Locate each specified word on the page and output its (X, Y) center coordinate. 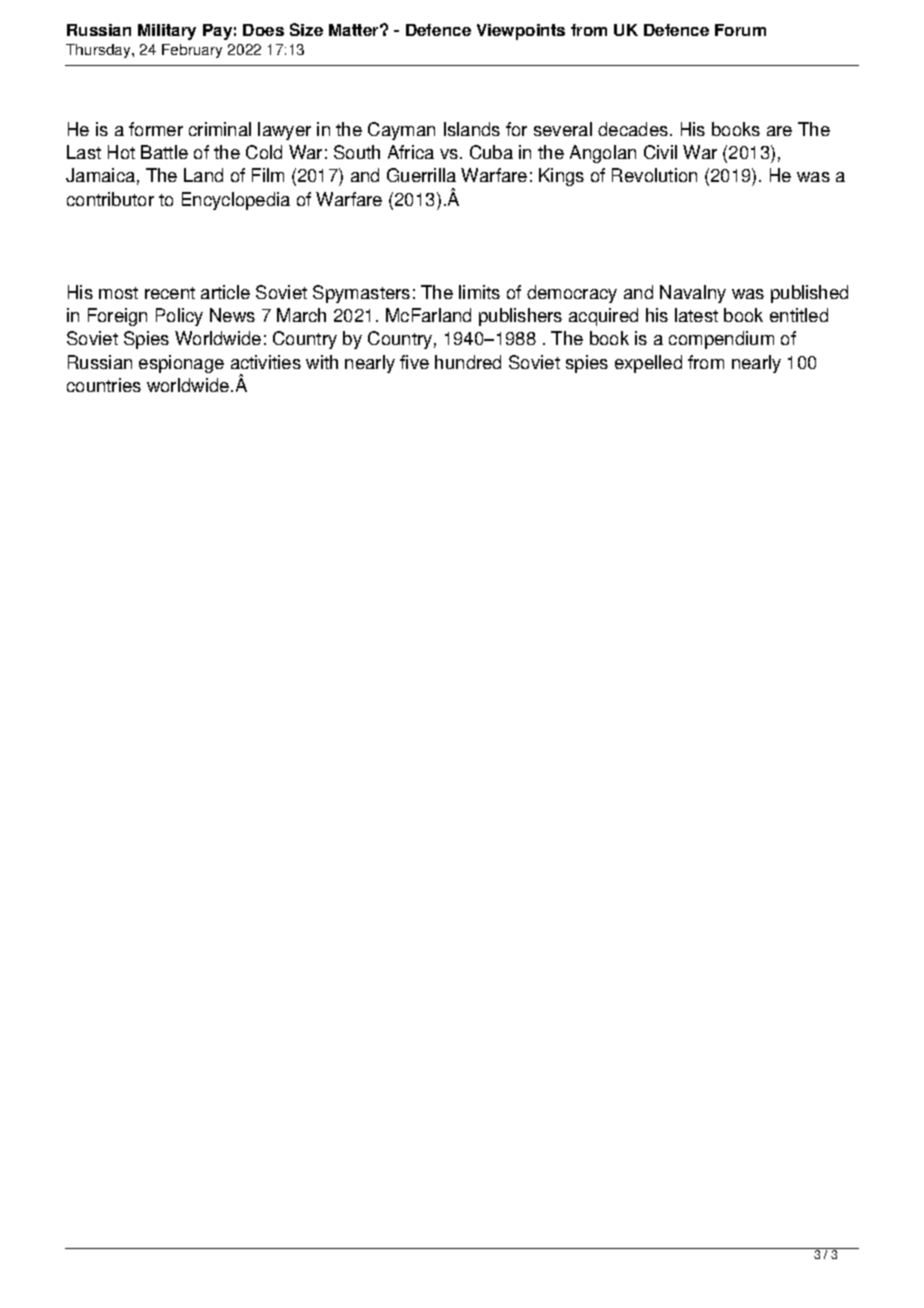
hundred (468, 362)
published (809, 294)
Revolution (654, 175)
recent (170, 293)
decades (634, 129)
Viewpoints (521, 32)
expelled (648, 364)
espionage (181, 364)
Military (167, 32)
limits (479, 292)
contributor (110, 199)
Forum (740, 30)
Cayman (401, 131)
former (156, 129)
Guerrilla (421, 175)
